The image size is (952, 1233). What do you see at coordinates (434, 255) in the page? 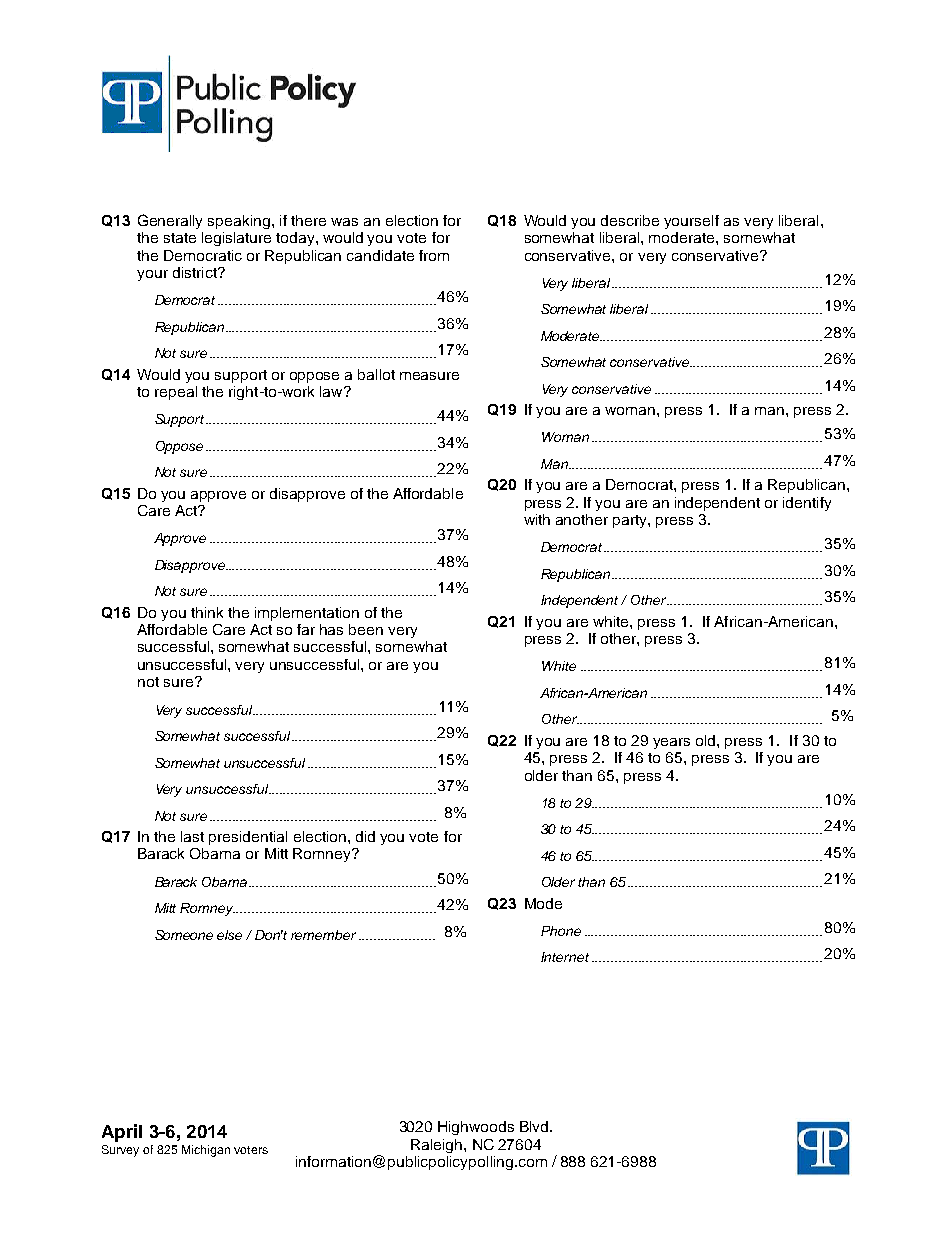
I see `from` at bounding box center [434, 255].
